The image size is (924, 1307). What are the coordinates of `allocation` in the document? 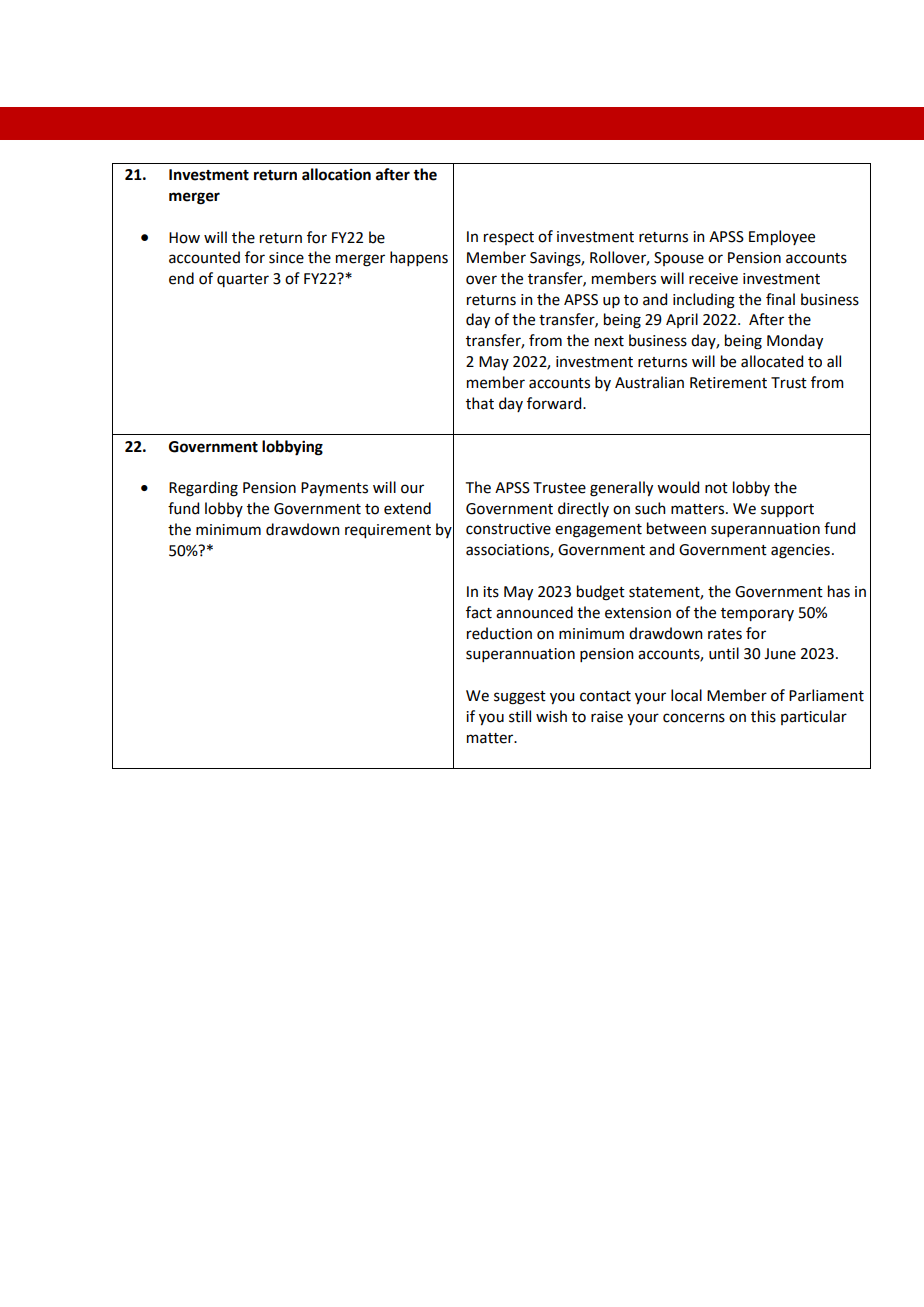 It's located at (336, 174).
